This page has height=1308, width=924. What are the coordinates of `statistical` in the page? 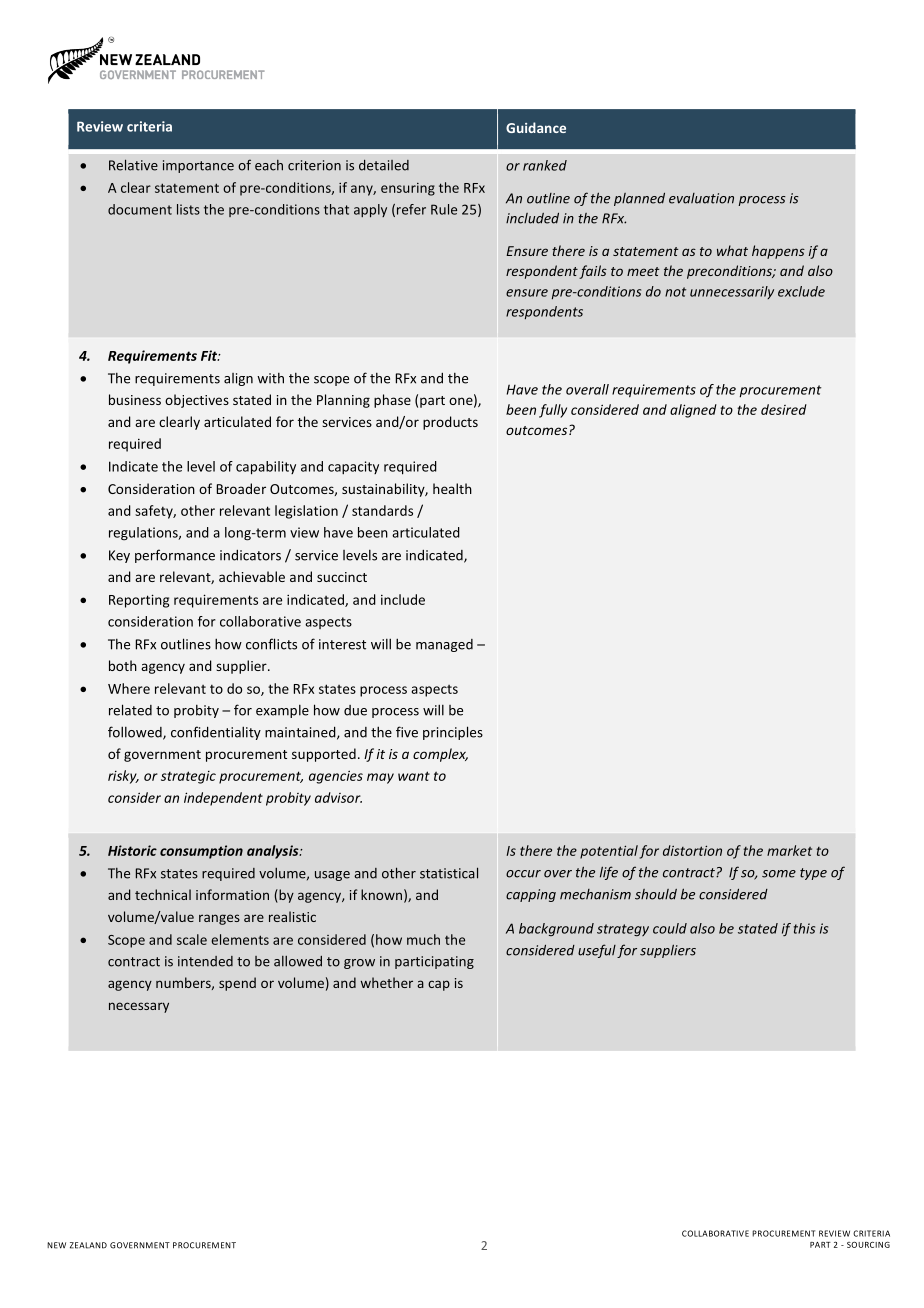 It's located at (449, 873).
